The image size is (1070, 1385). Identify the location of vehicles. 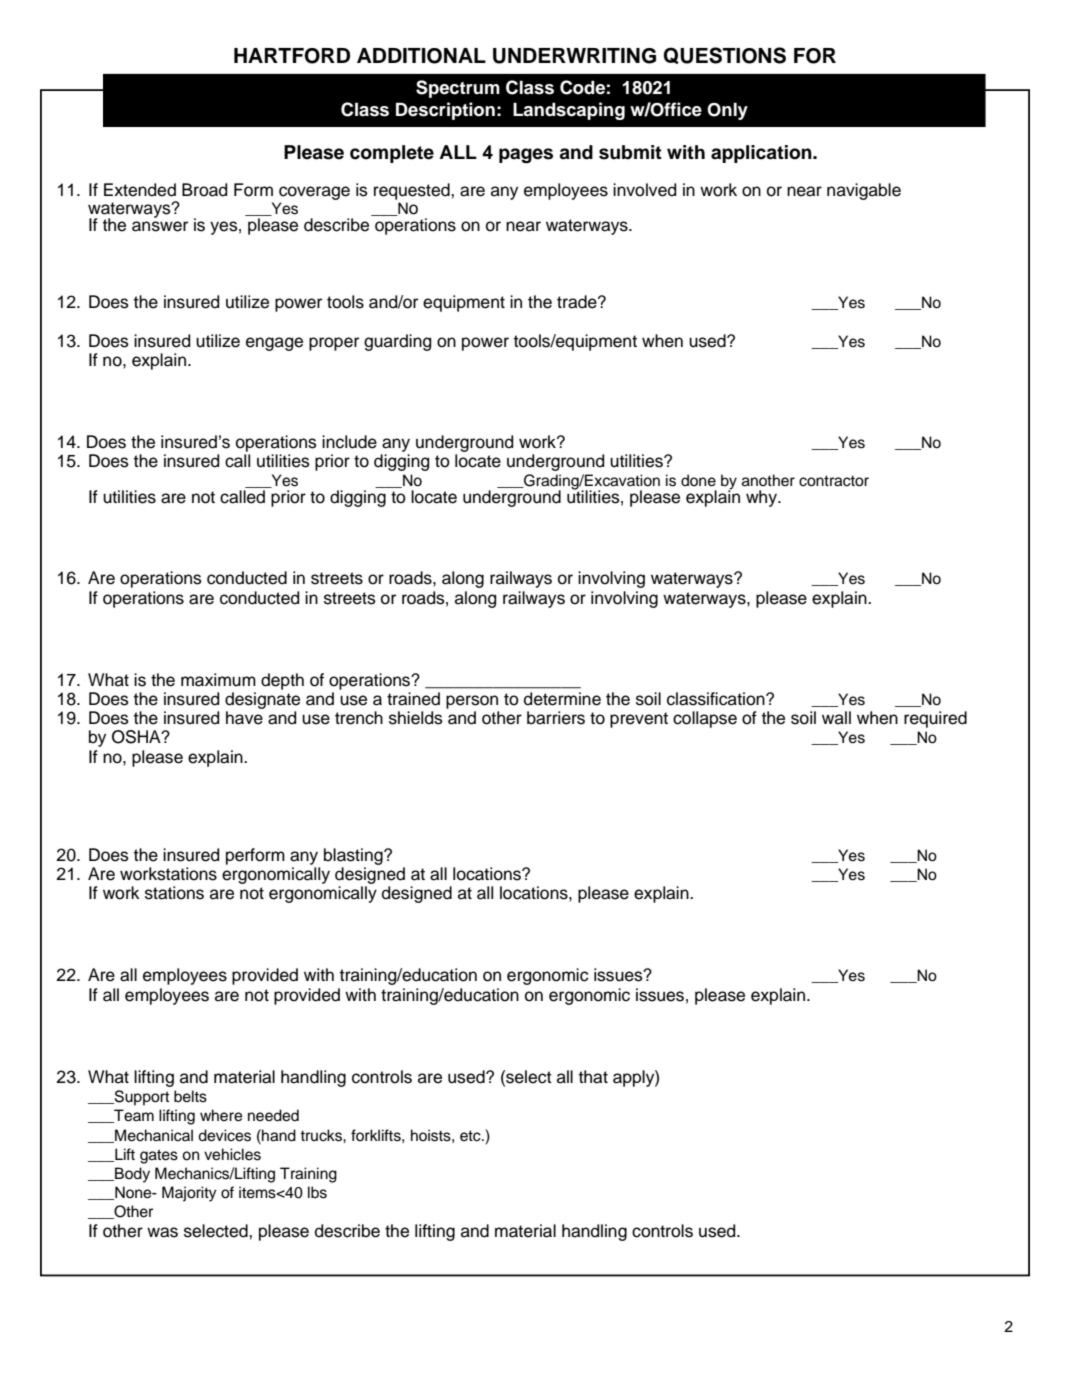
(232, 1154).
